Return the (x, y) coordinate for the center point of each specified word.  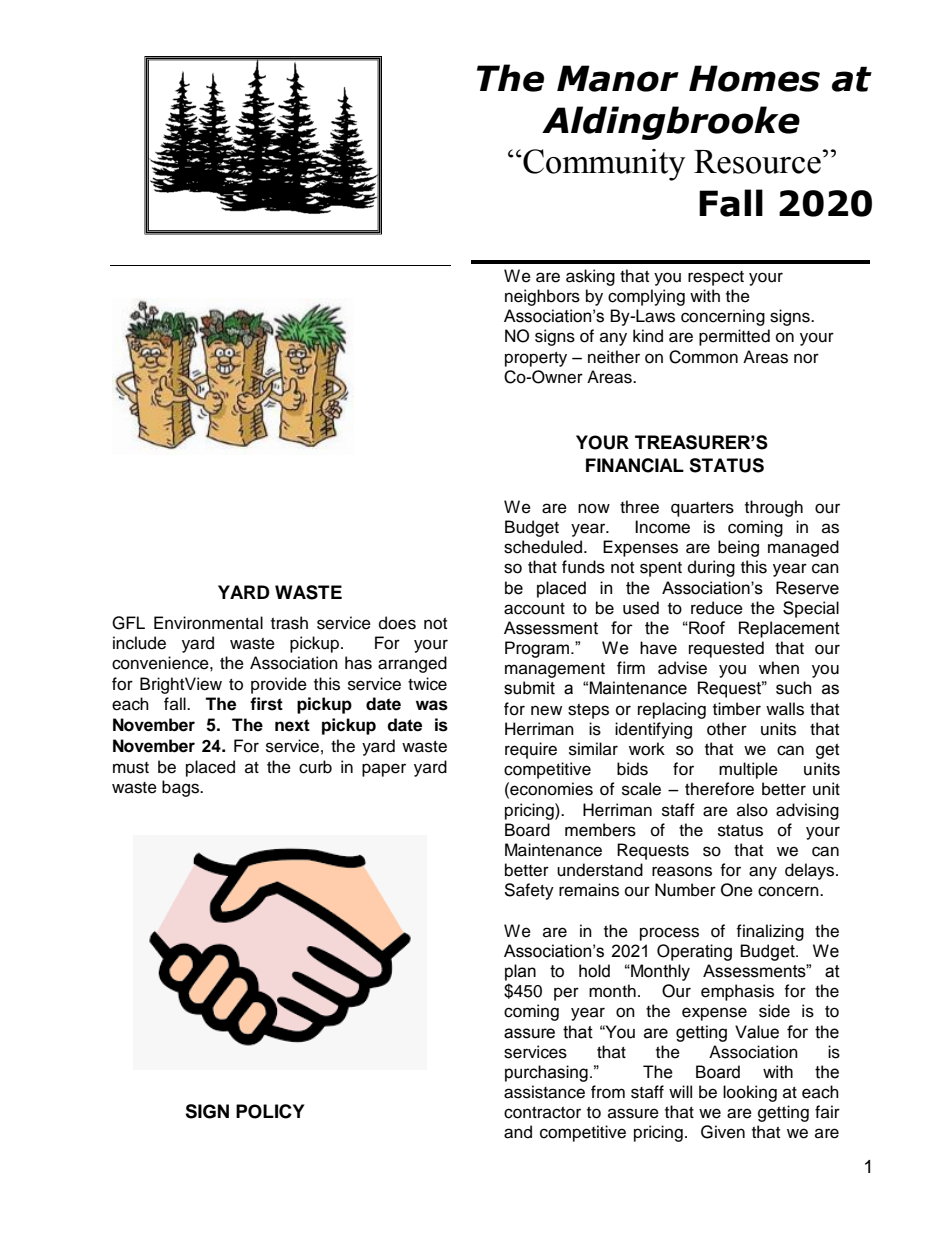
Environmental (208, 623)
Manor (618, 78)
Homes (754, 78)
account (534, 609)
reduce (717, 608)
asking (590, 277)
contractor (542, 1113)
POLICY (270, 1111)
